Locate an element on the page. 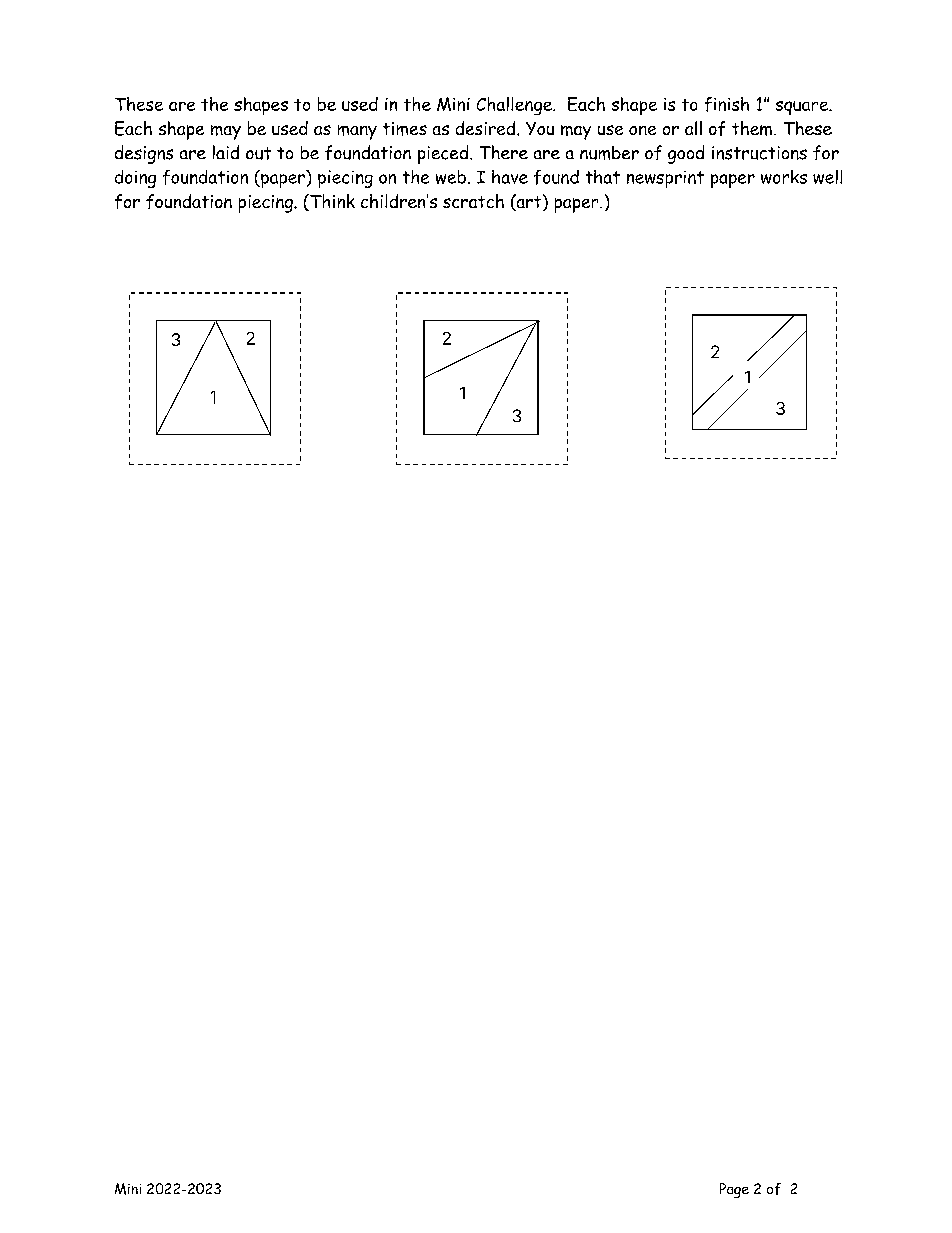 This page has width=952, height=1233. Page is located at coordinates (734, 1190).
